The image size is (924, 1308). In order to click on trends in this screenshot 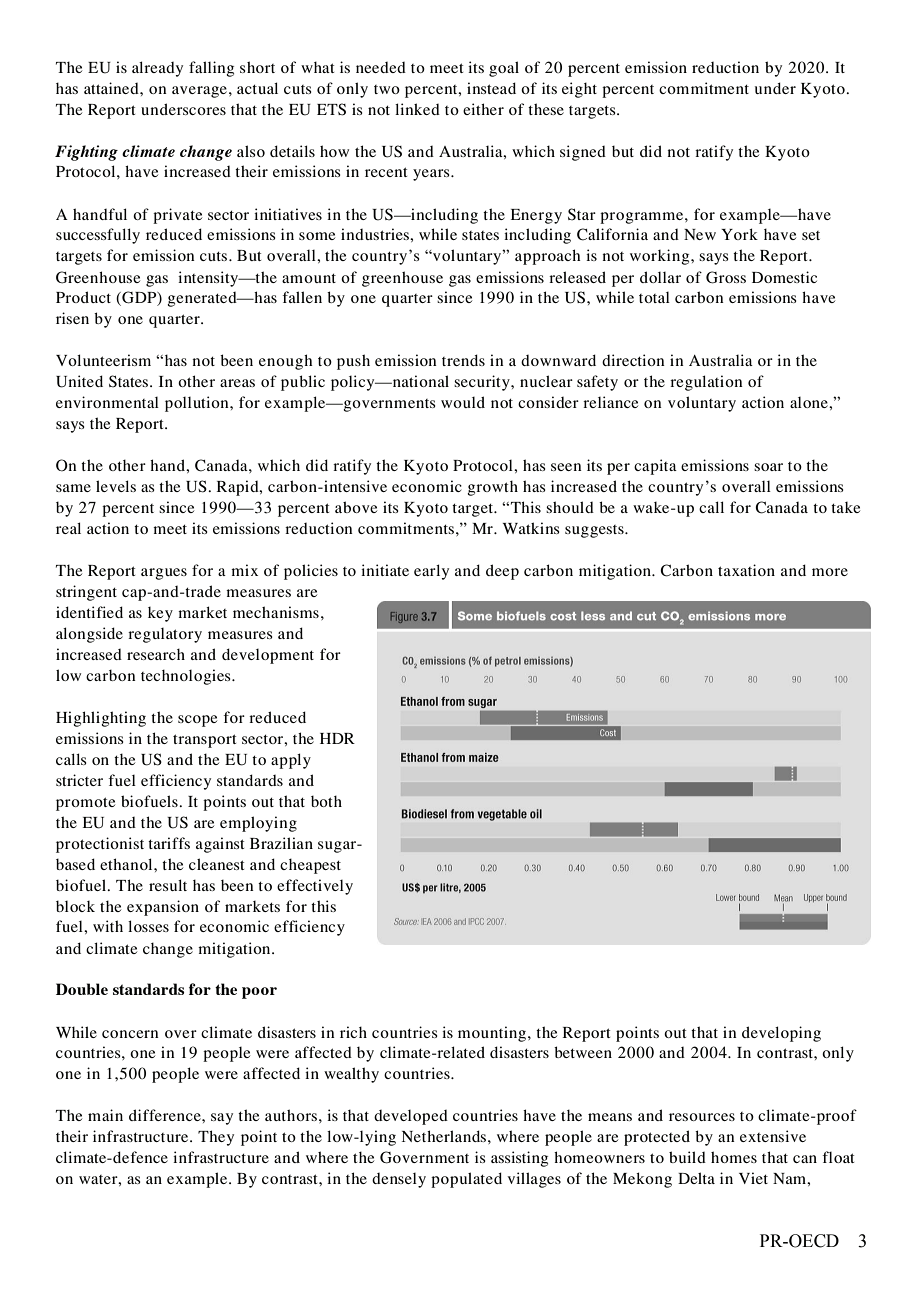, I will do `click(463, 360)`.
